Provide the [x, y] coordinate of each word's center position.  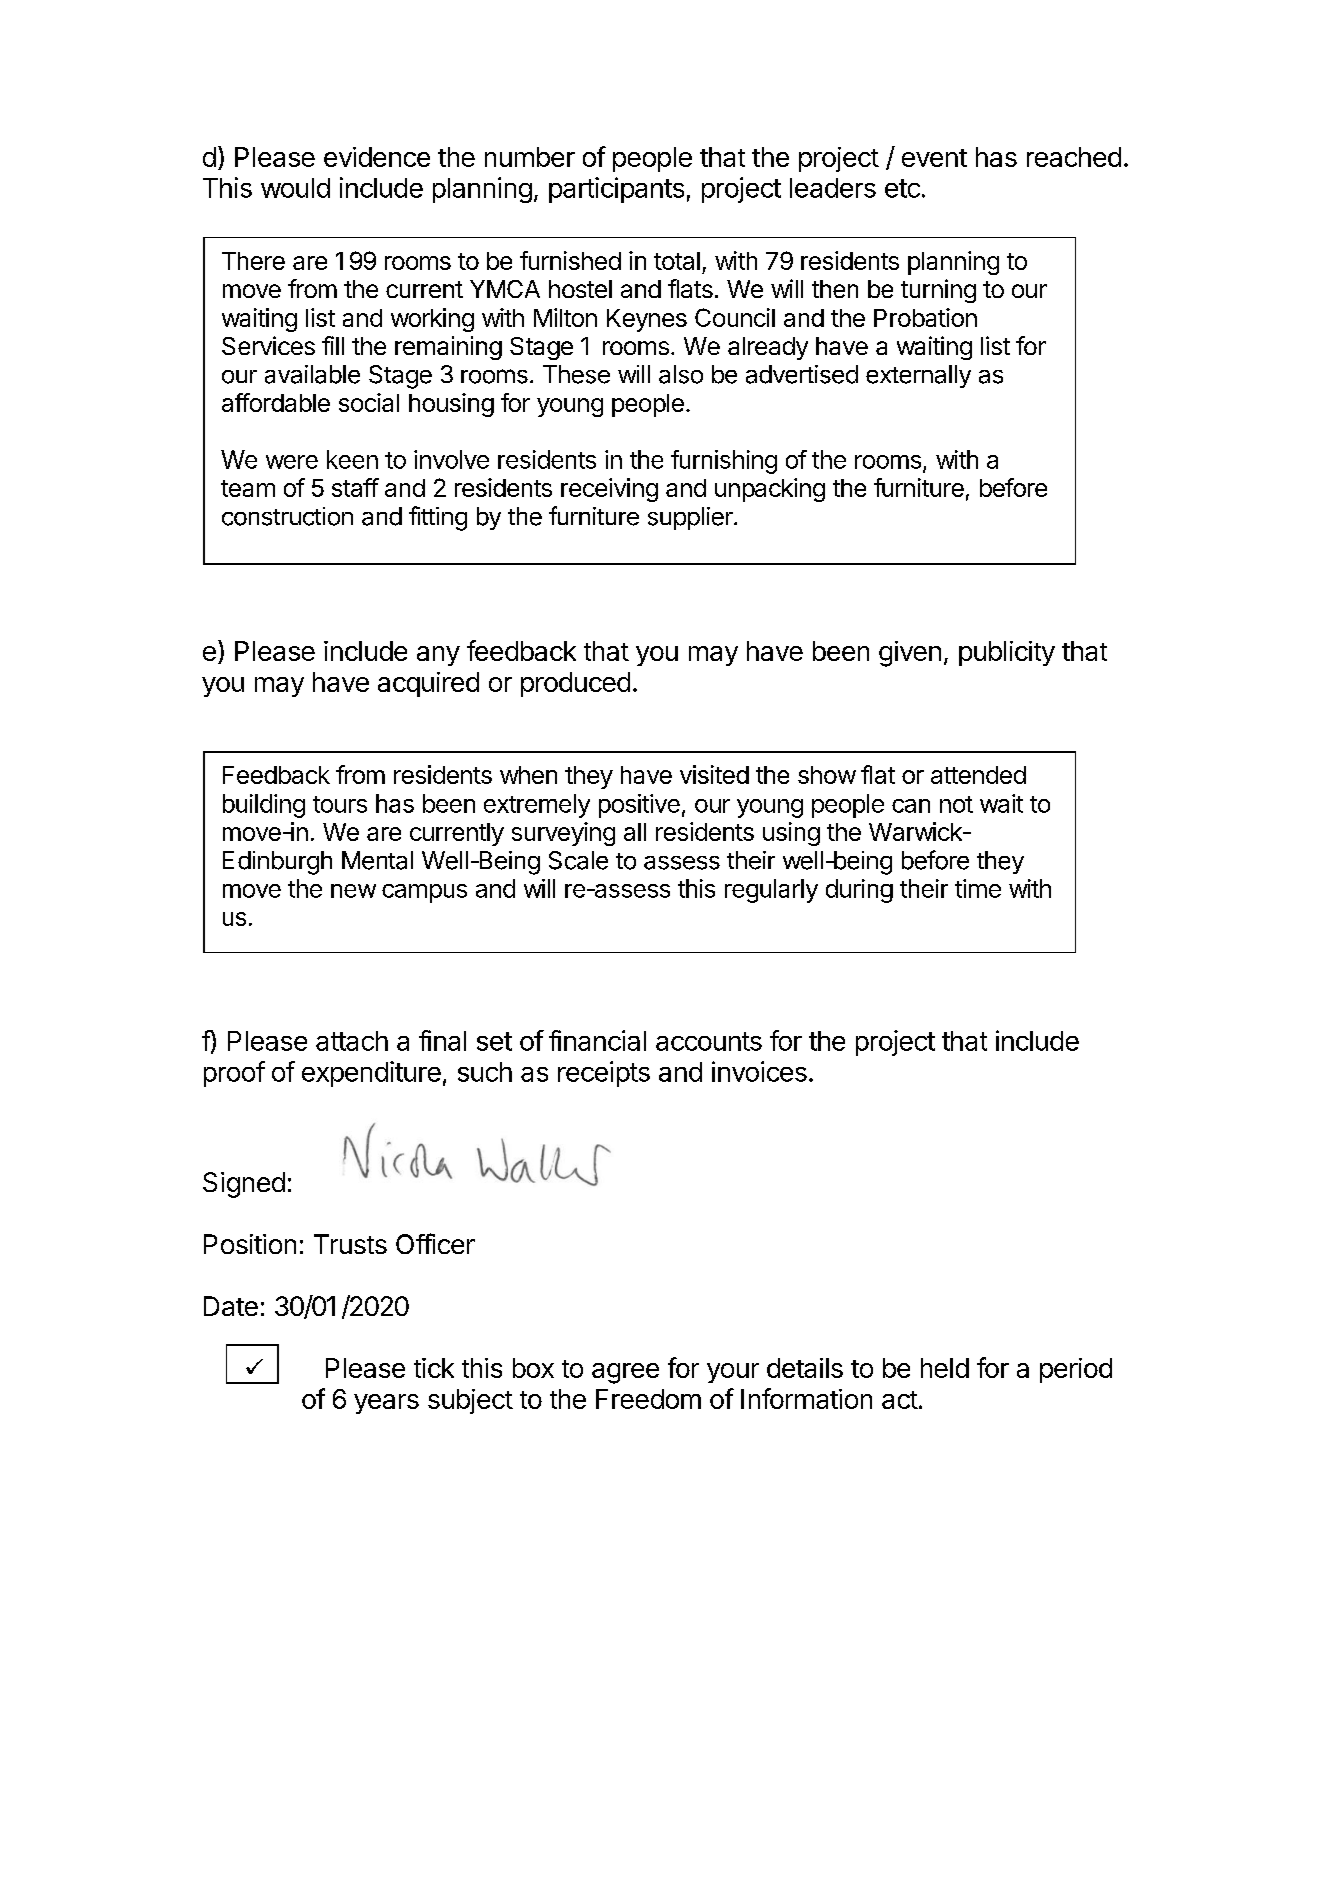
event [934, 158]
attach [352, 1041]
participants [616, 190]
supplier [691, 518]
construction [287, 516]
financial [597, 1040]
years [386, 1404]
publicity [1007, 653]
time [978, 888]
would [295, 188]
